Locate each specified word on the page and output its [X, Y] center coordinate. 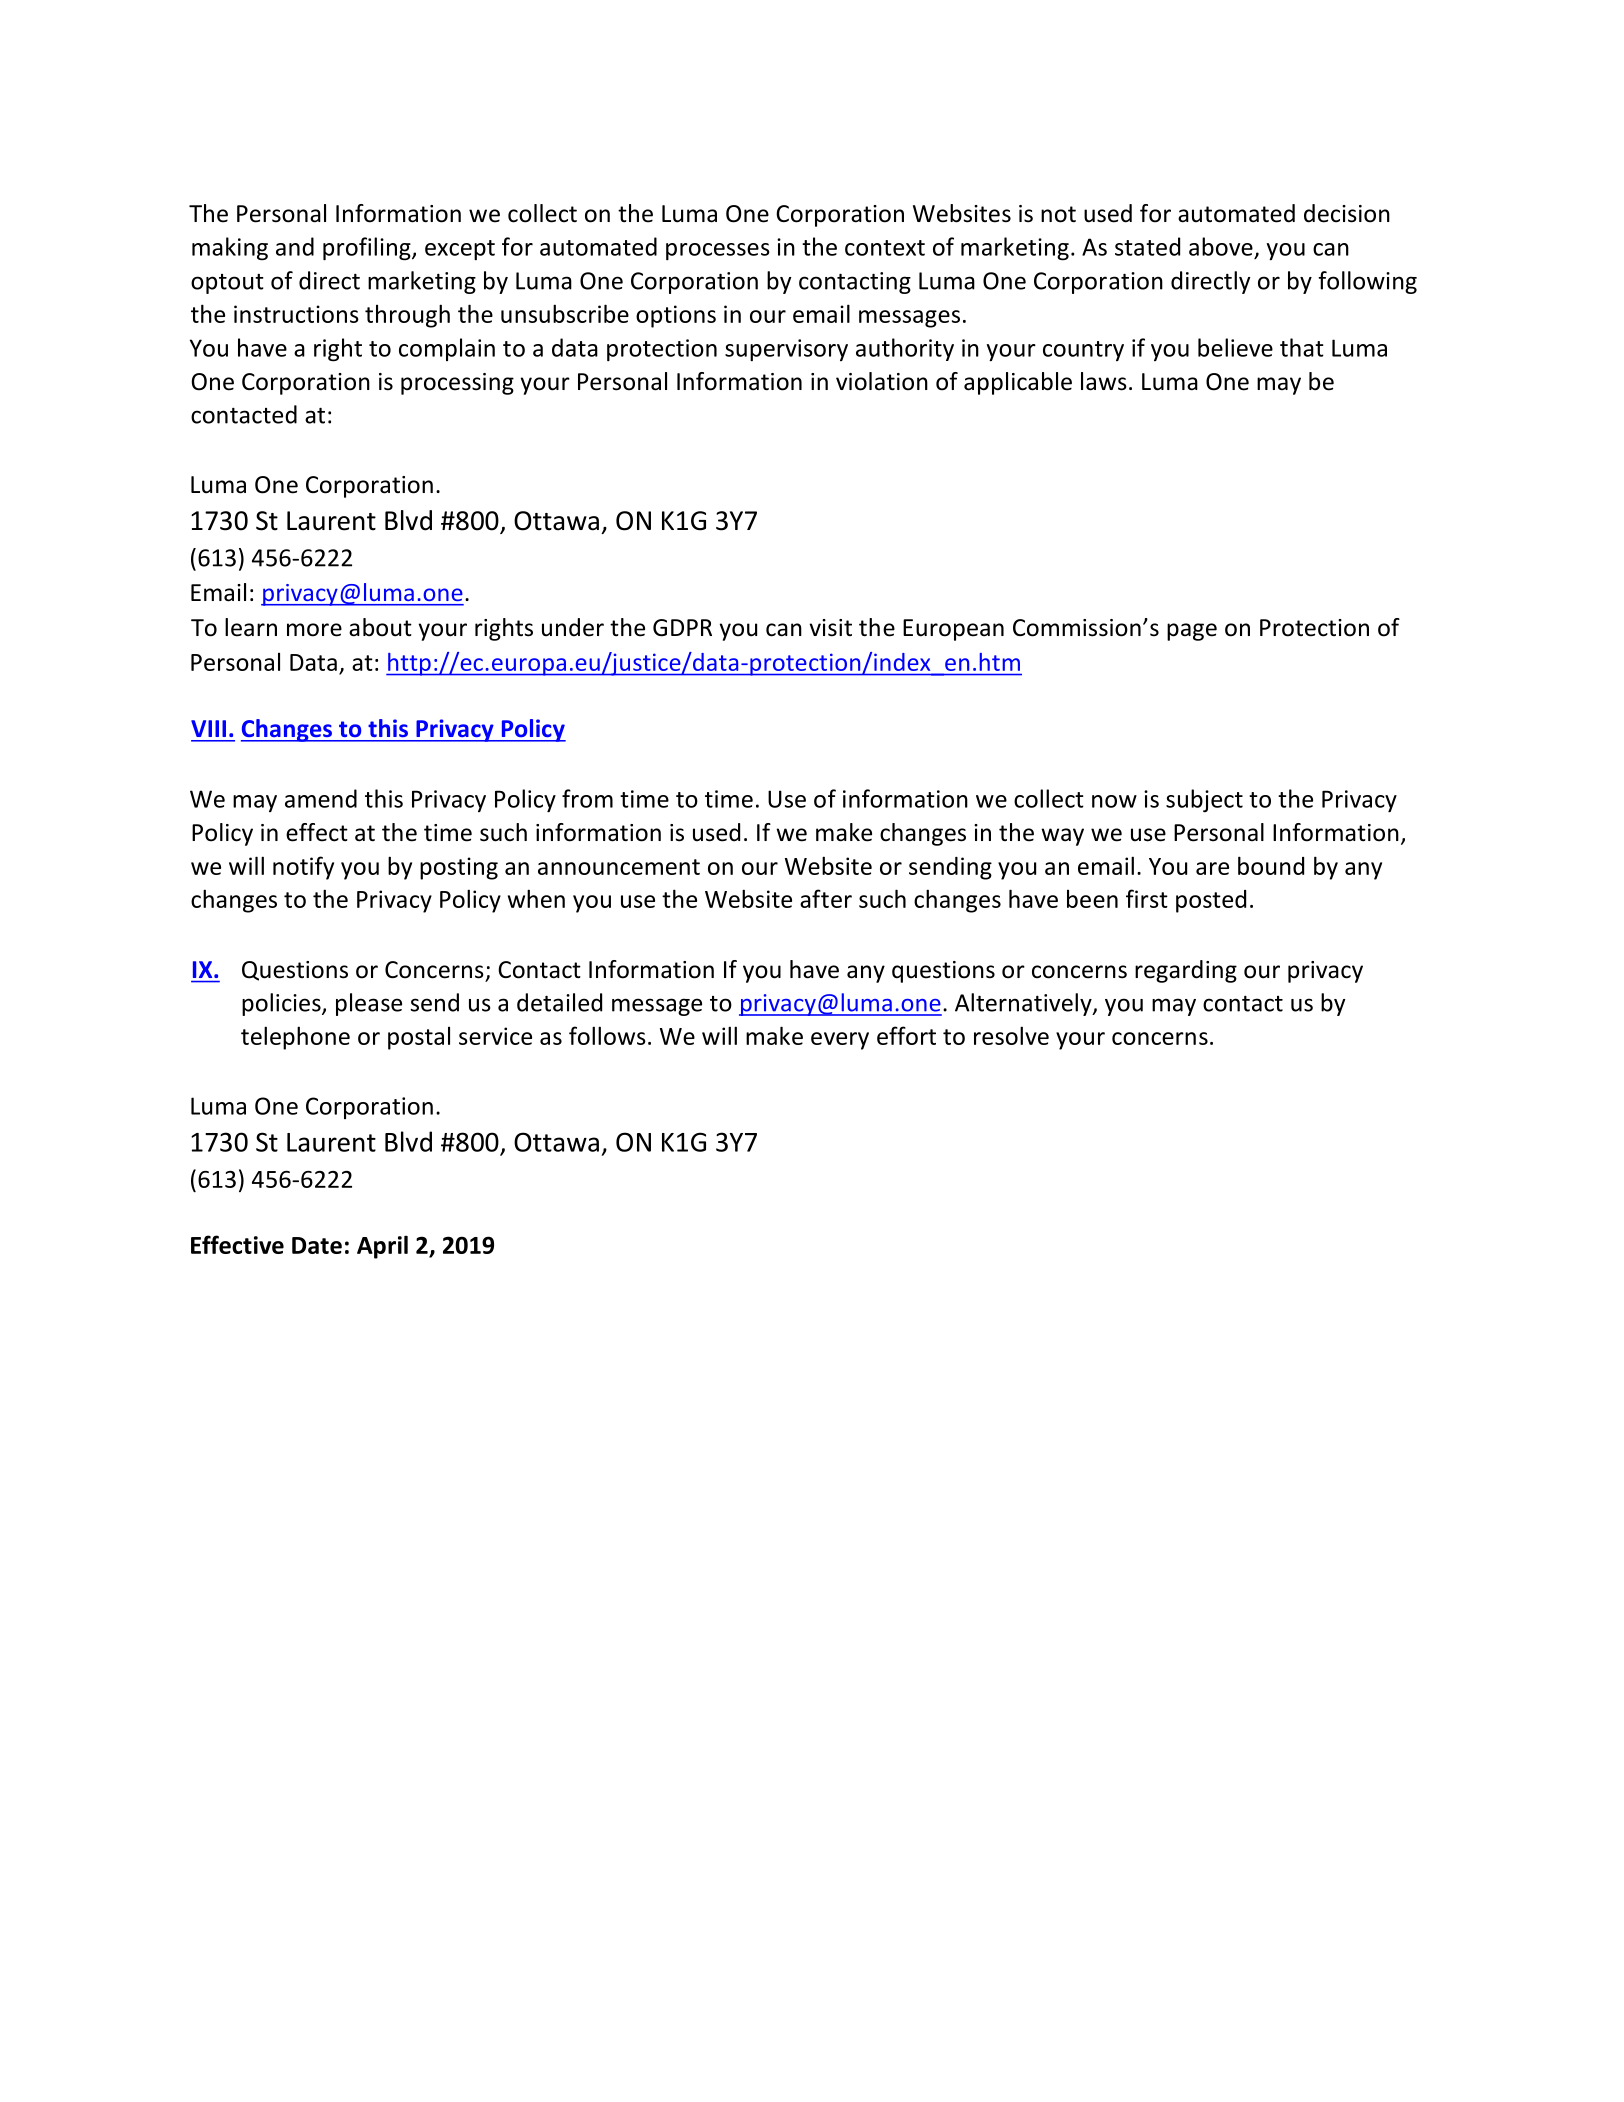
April [382, 1247]
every [840, 1041]
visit [830, 628]
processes [718, 251]
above [1221, 246]
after [826, 898]
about [380, 627]
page [1192, 632]
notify [303, 868]
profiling [368, 249]
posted [1211, 901]
